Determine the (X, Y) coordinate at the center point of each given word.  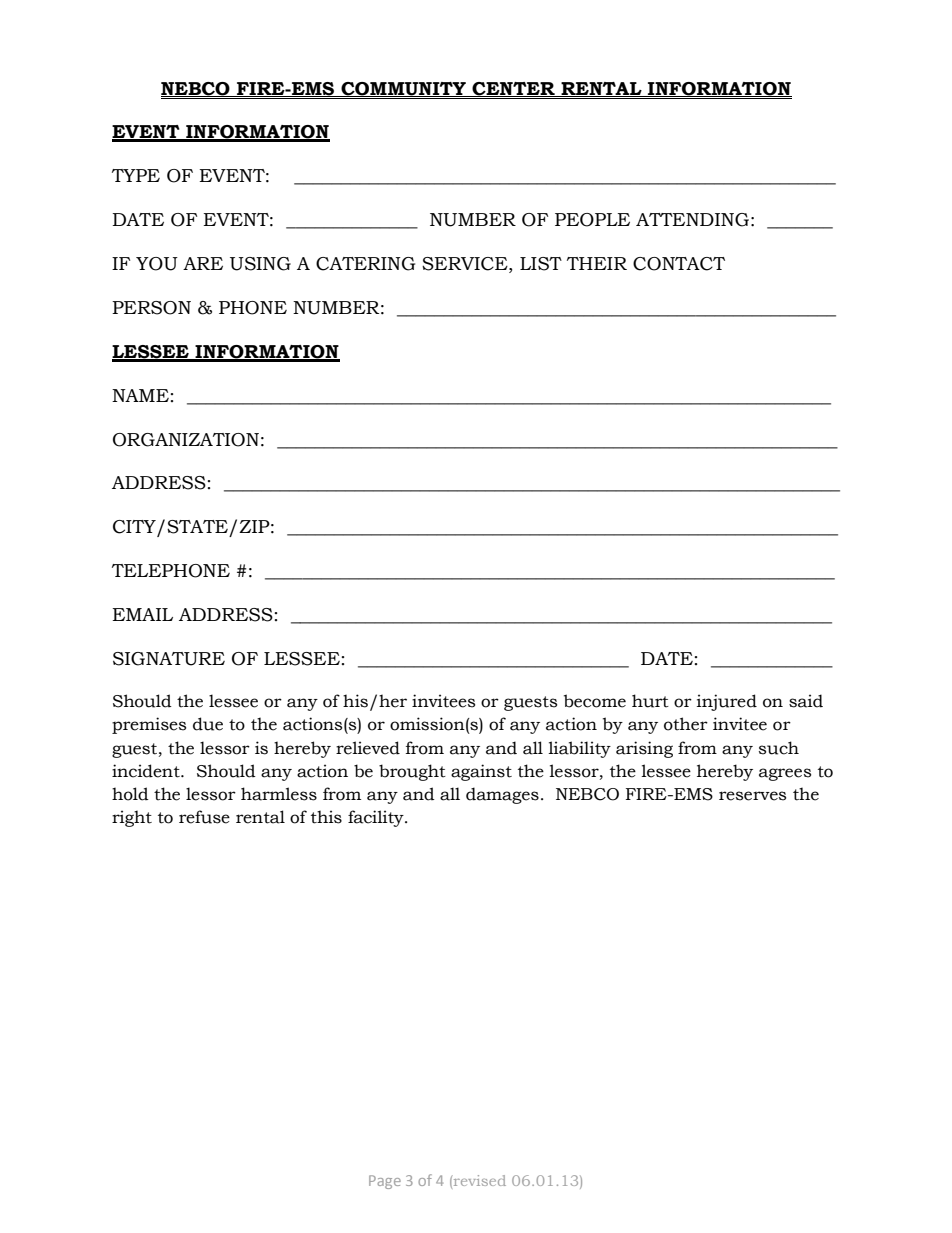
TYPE (136, 175)
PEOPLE (592, 220)
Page (385, 1182)
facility (377, 818)
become (595, 701)
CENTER (514, 89)
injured (727, 702)
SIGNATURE (169, 659)
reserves (752, 796)
